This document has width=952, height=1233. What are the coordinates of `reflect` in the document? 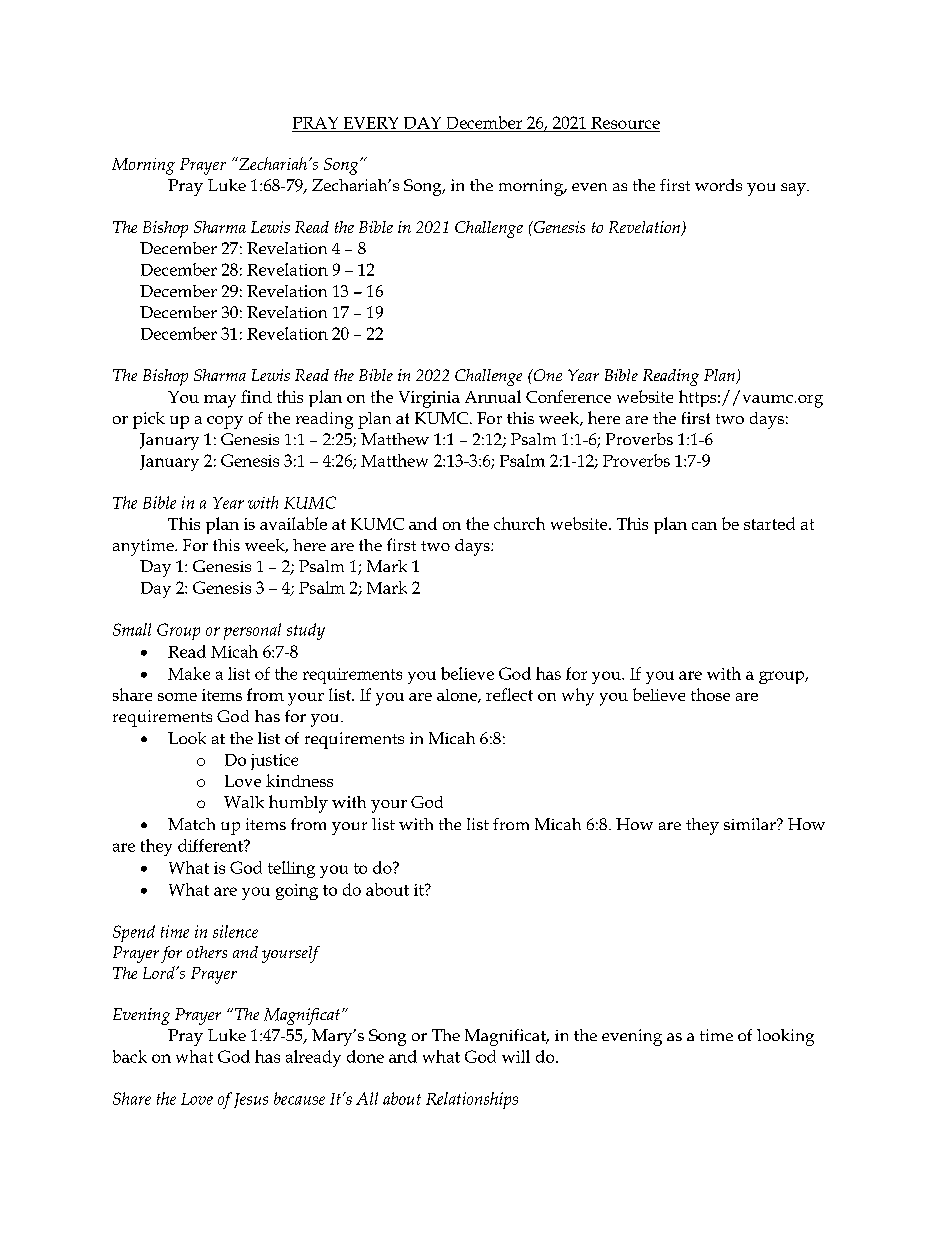 It's located at (509, 694).
